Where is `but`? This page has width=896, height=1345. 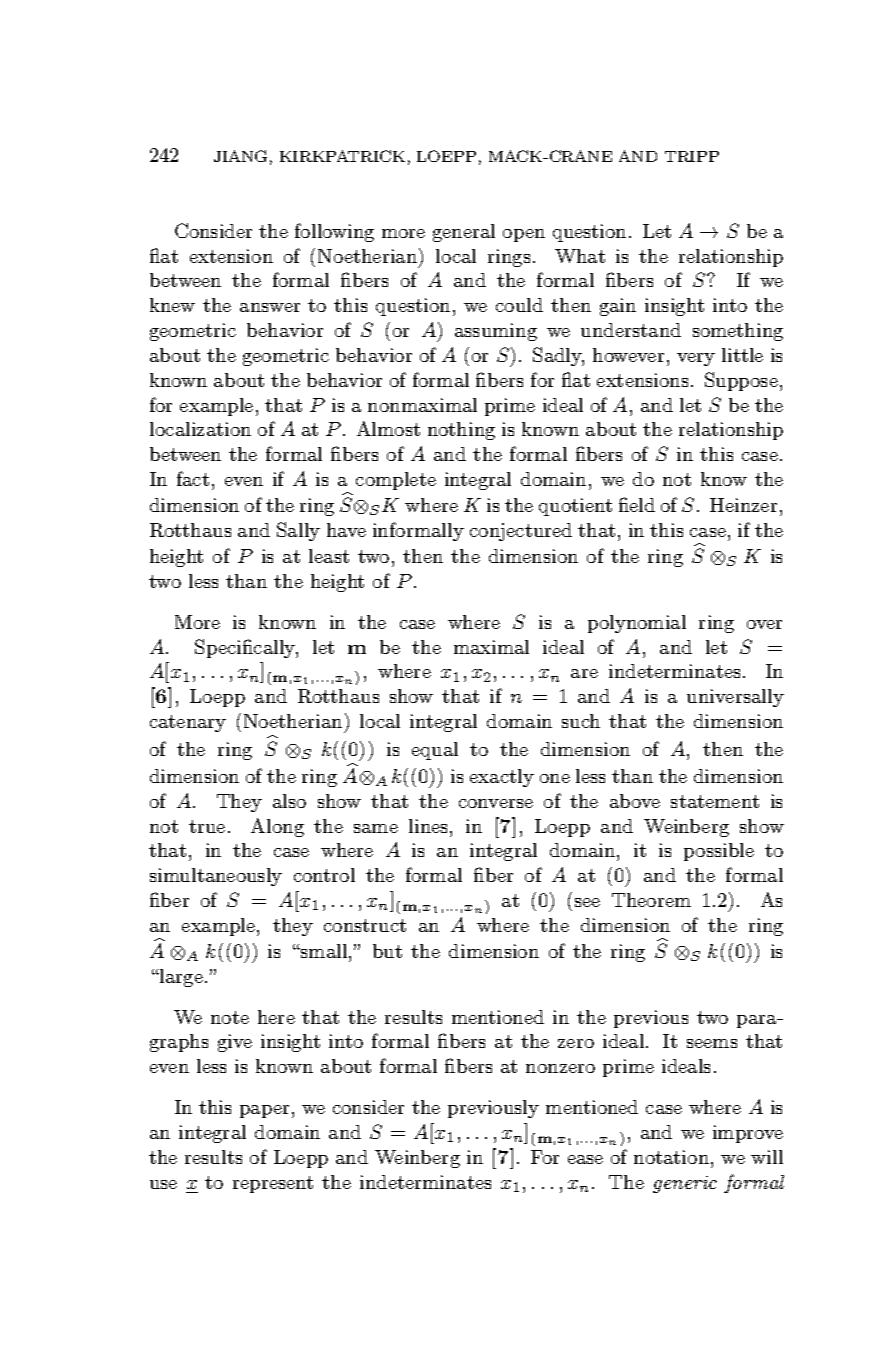 but is located at coordinates (387, 951).
